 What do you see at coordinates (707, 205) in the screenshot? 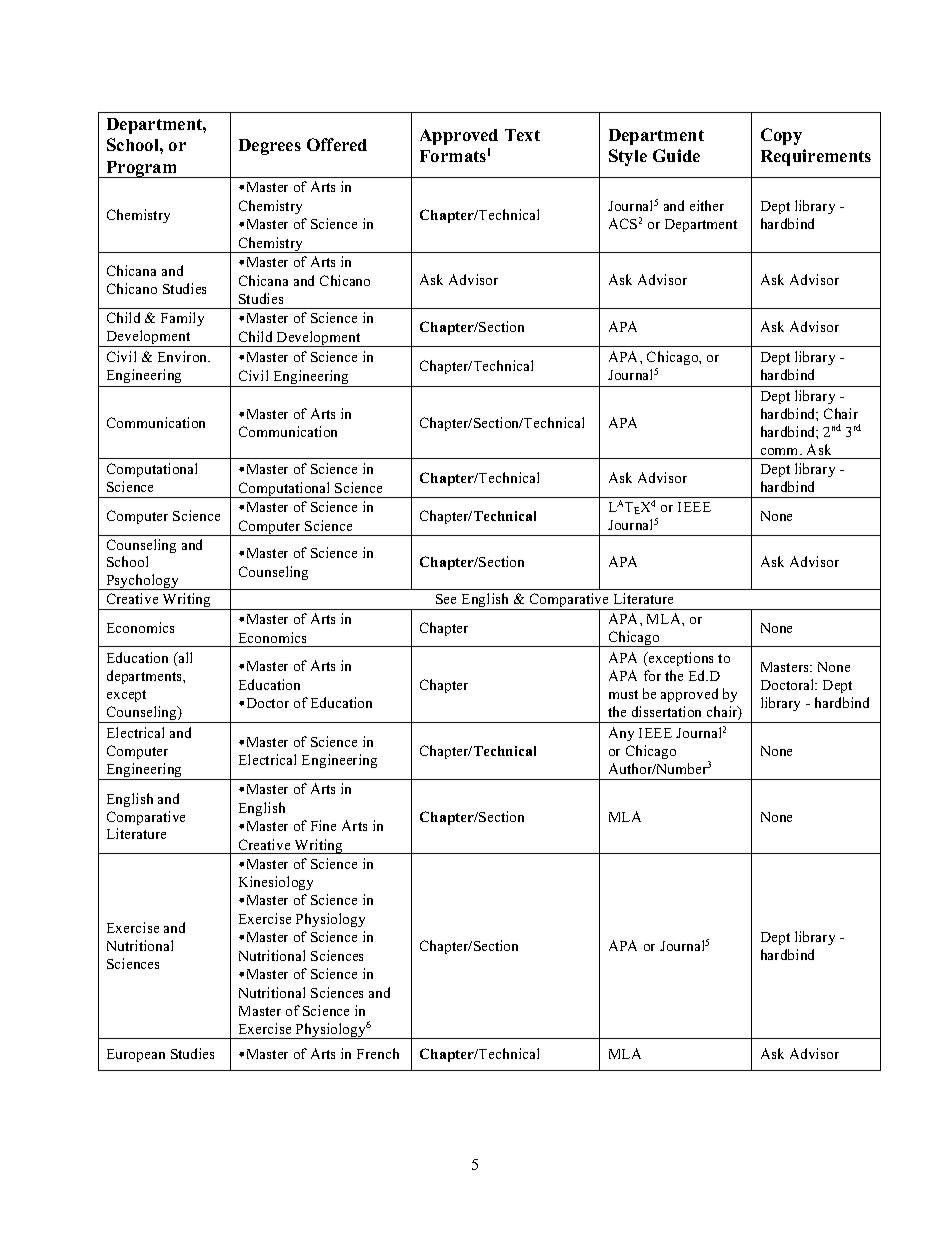
I see `either` at bounding box center [707, 205].
